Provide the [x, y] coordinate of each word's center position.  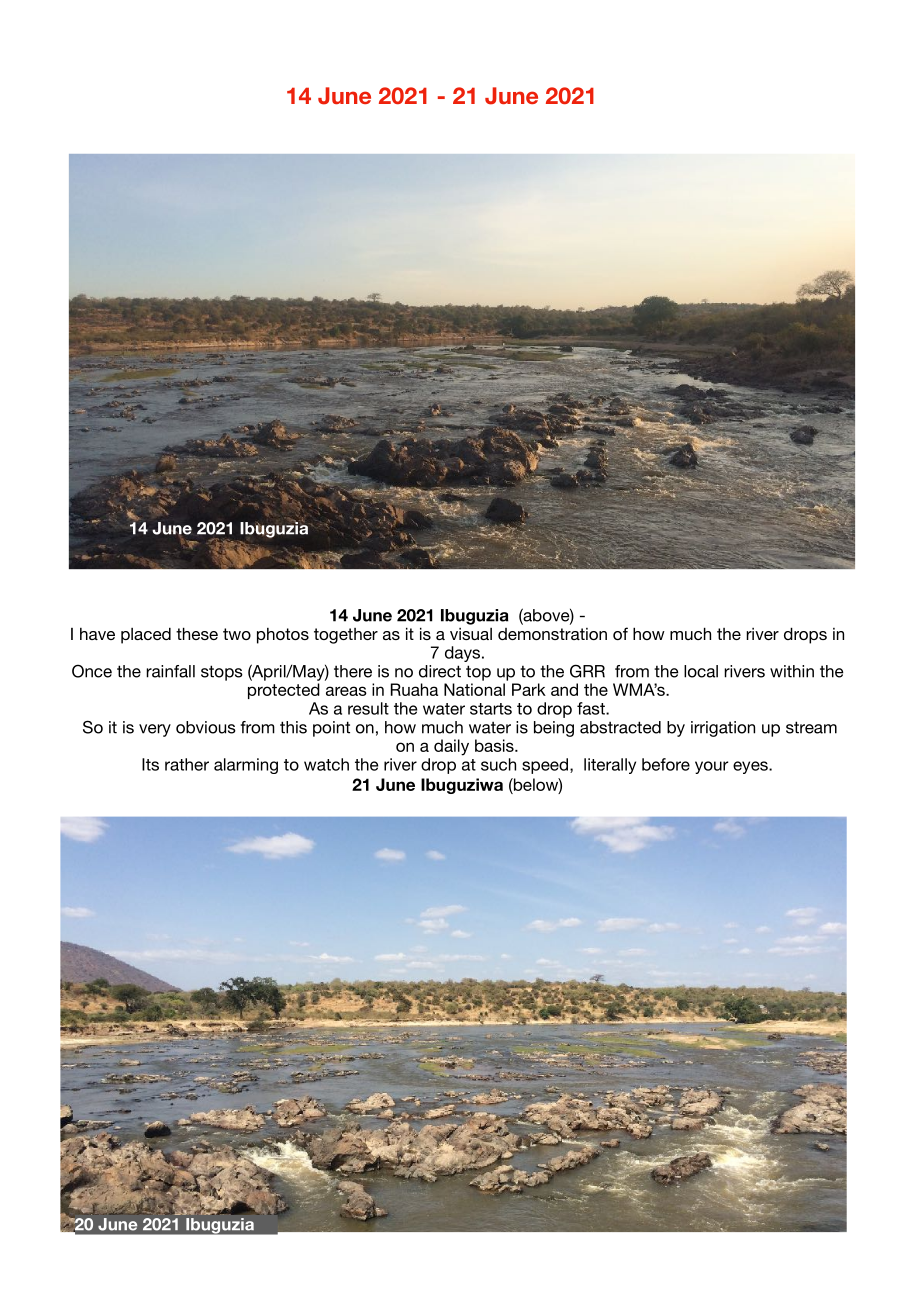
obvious [206, 727]
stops [222, 673]
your [711, 767]
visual [471, 634]
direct [440, 671]
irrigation [723, 729]
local [701, 671]
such [498, 764]
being [554, 729]
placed [146, 635]
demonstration [552, 634]
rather [187, 764]
